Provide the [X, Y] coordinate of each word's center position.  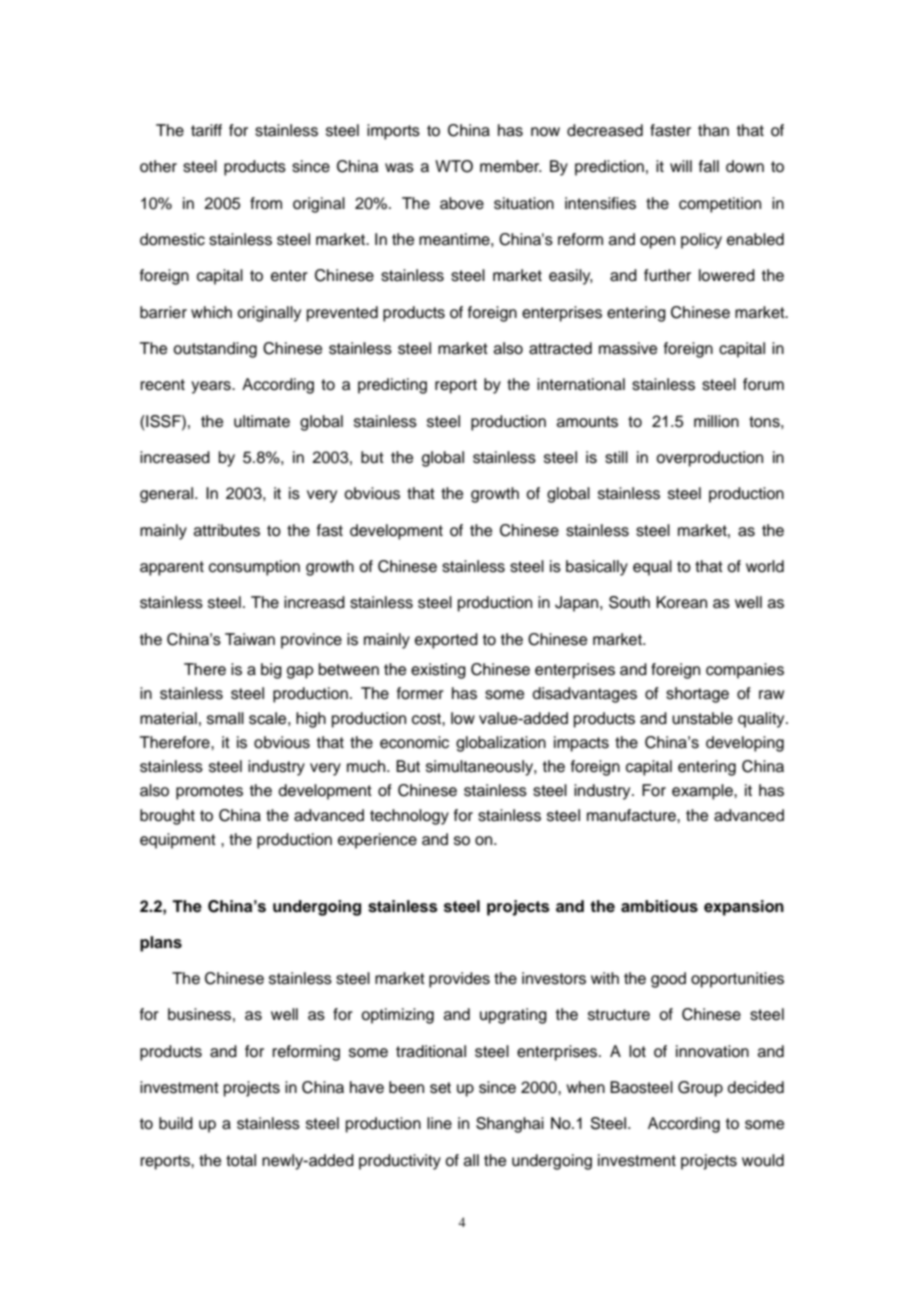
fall [709, 166]
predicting [392, 386]
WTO [454, 166]
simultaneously [480, 768]
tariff [206, 130]
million [716, 421]
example [703, 792]
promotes [209, 792]
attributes [227, 530]
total [241, 1160]
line [439, 1123]
